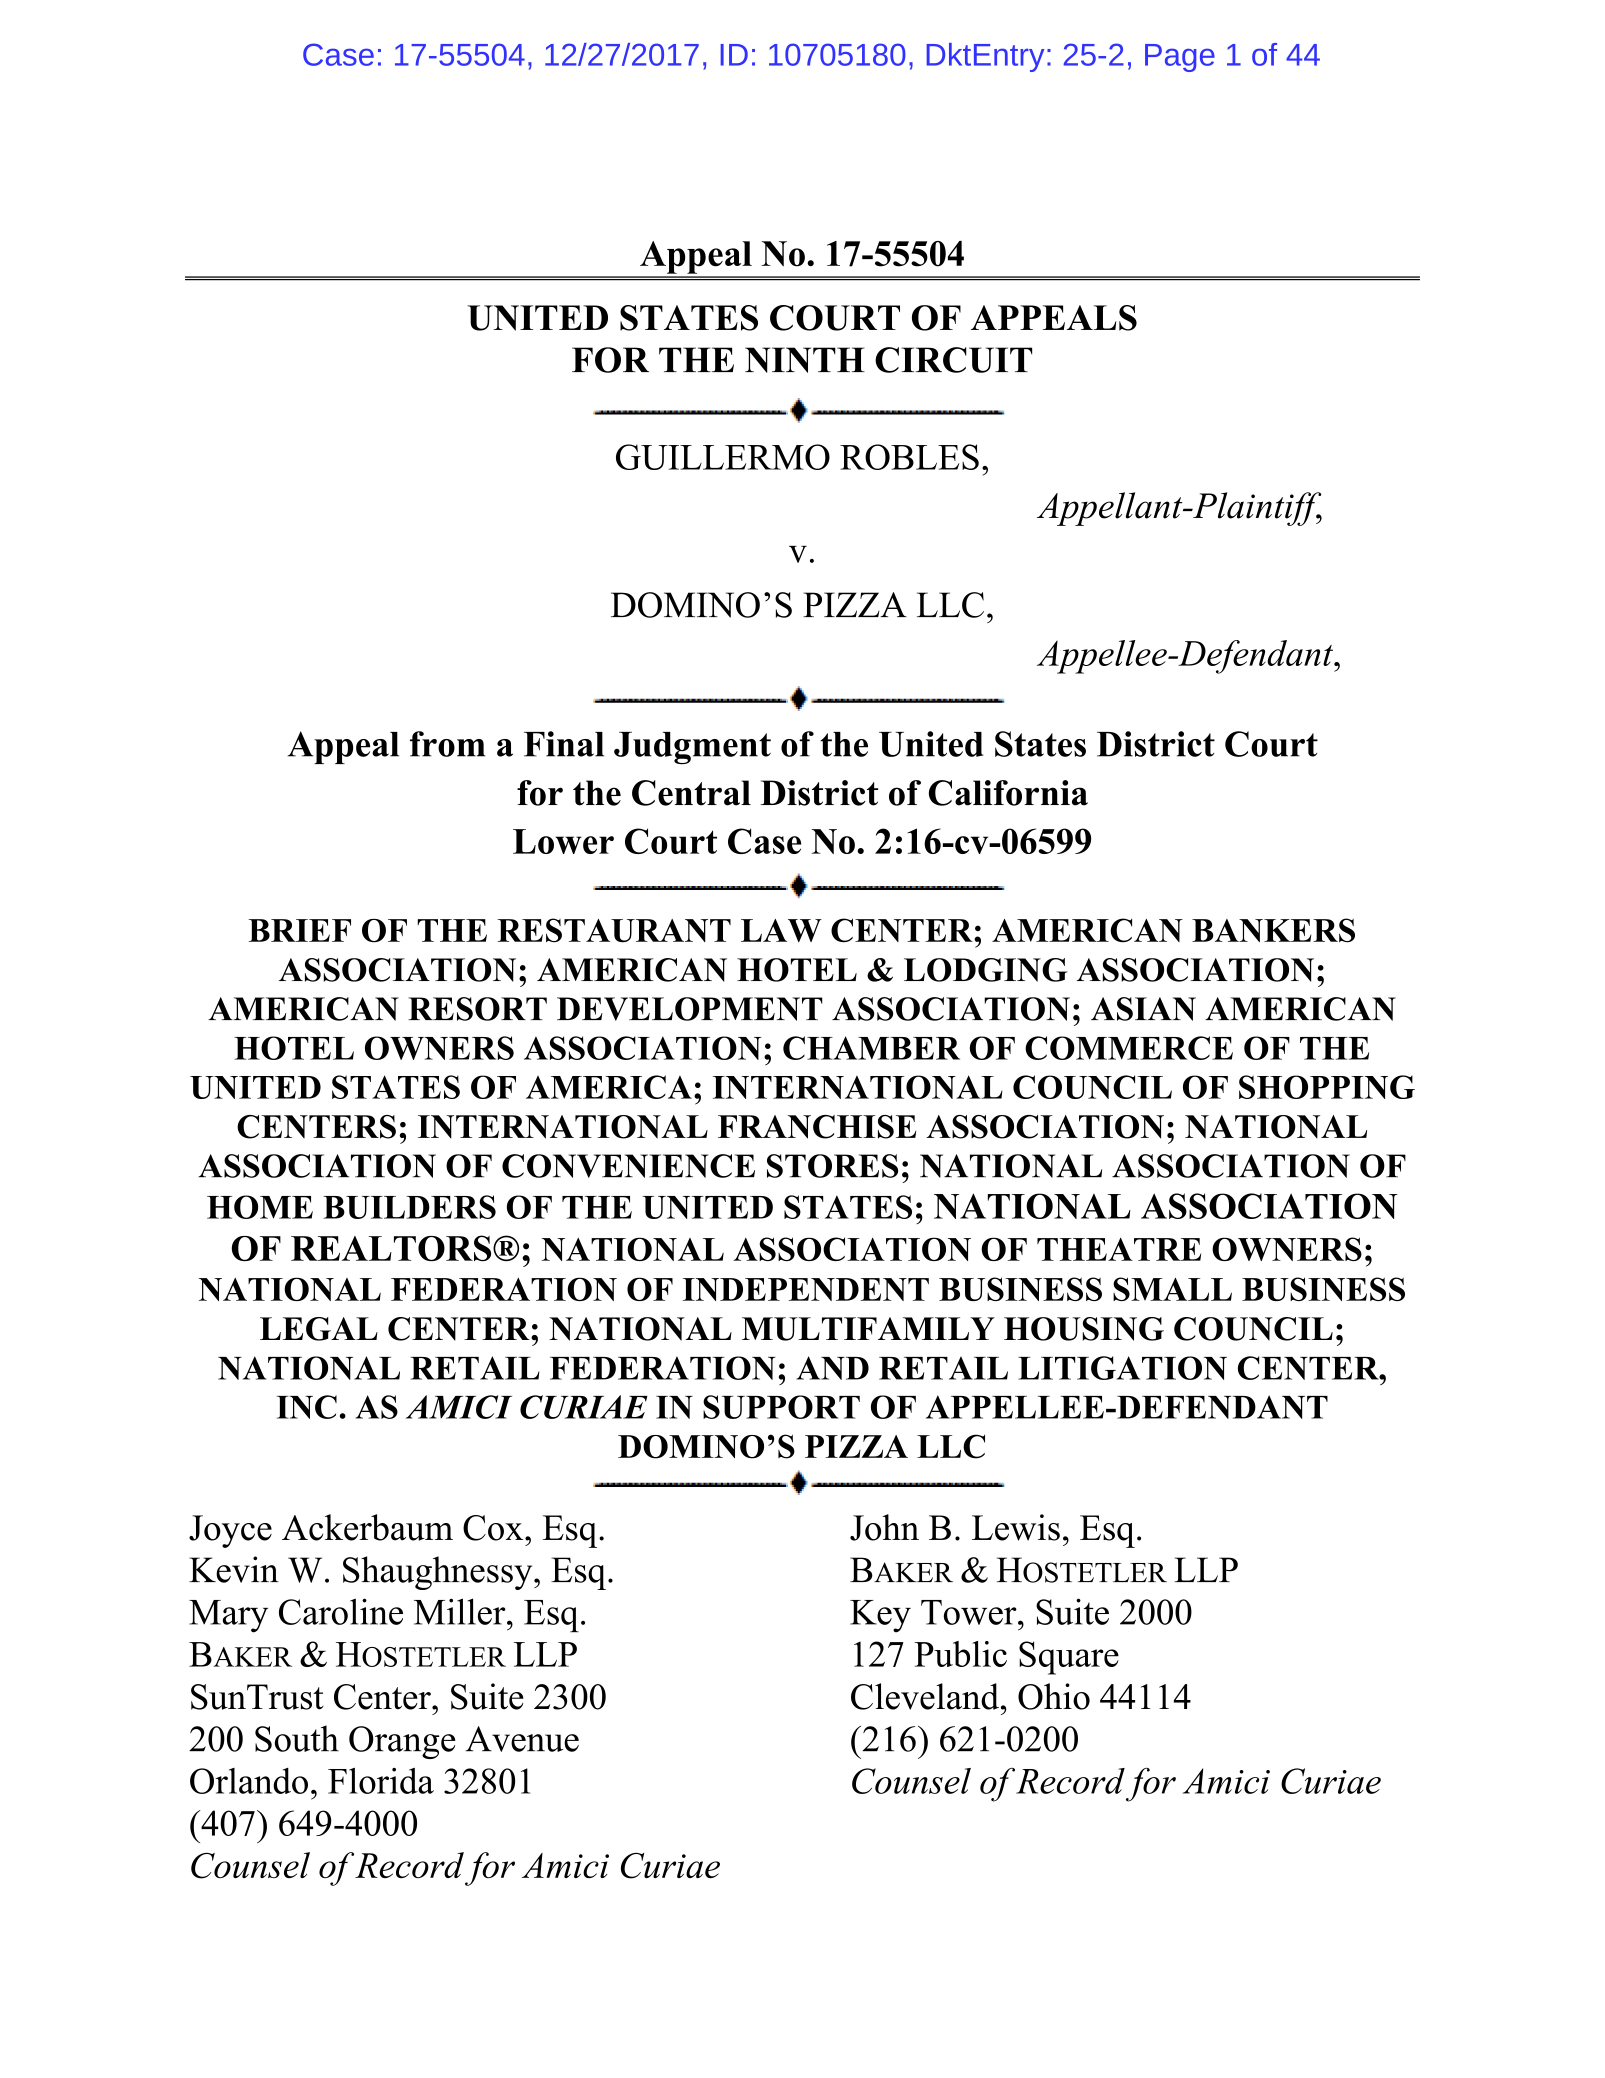  What do you see at coordinates (723, 457) in the screenshot?
I see `GUILLERMO` at bounding box center [723, 457].
